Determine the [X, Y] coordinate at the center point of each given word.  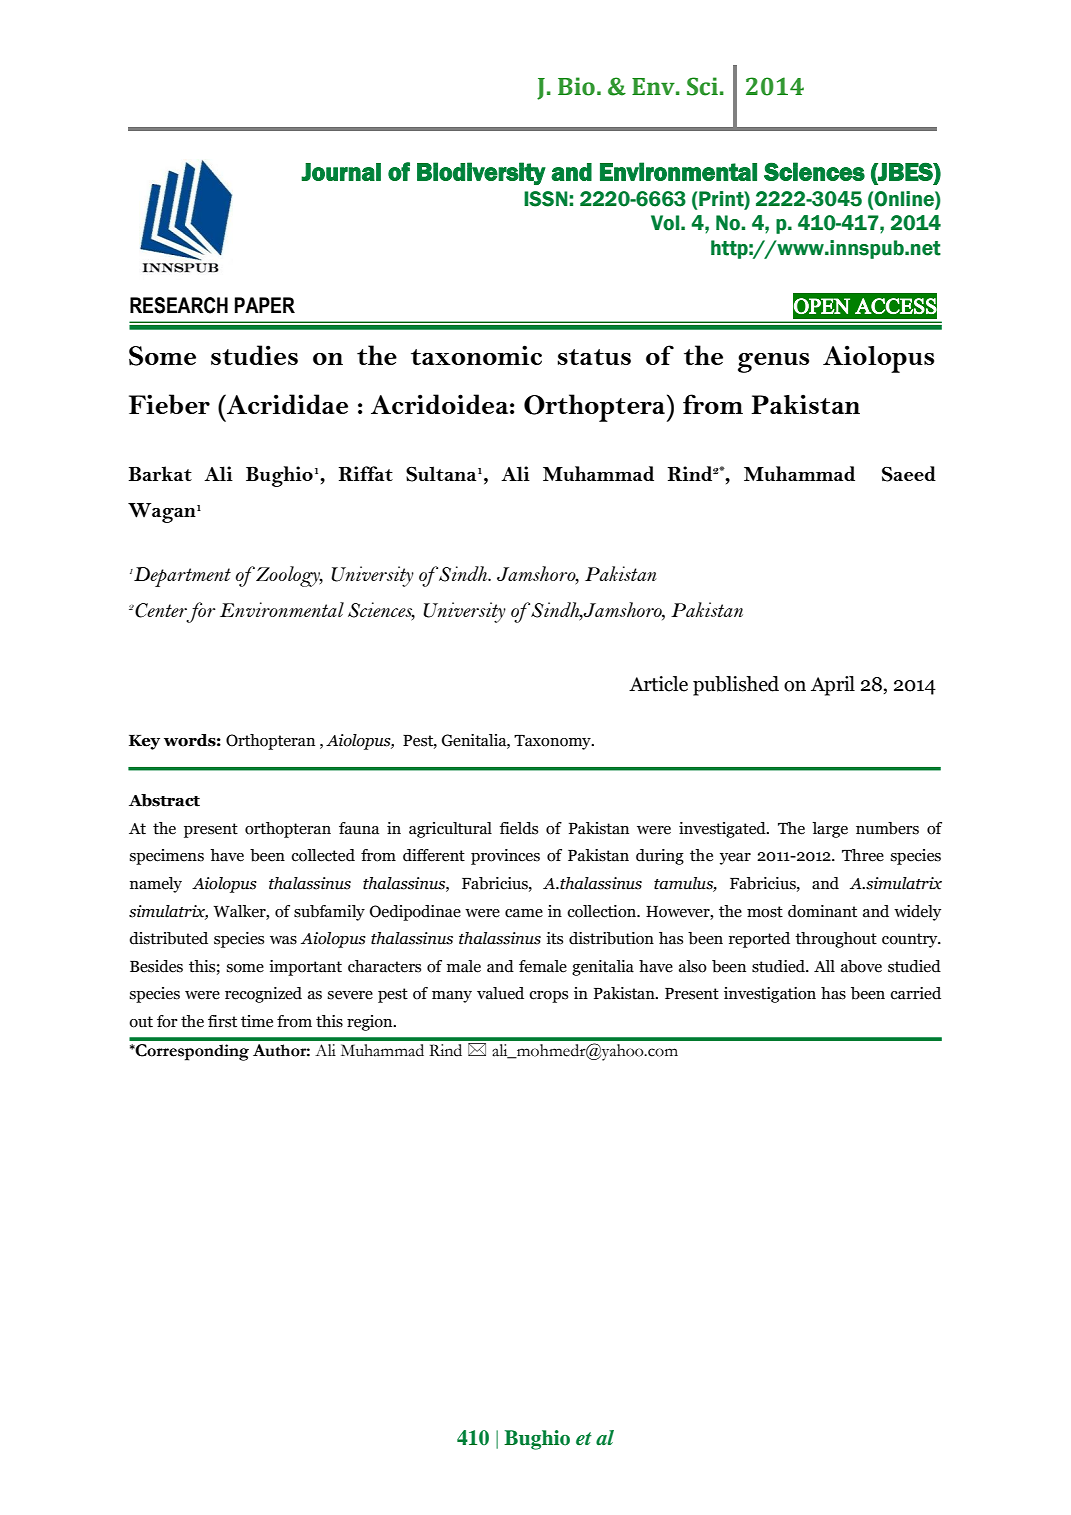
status [594, 357]
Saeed [909, 474]
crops [548, 997]
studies [254, 355]
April [833, 686]
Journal [341, 172]
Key [144, 742]
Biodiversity [481, 173]
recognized [263, 995]
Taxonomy [553, 742]
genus [773, 363]
